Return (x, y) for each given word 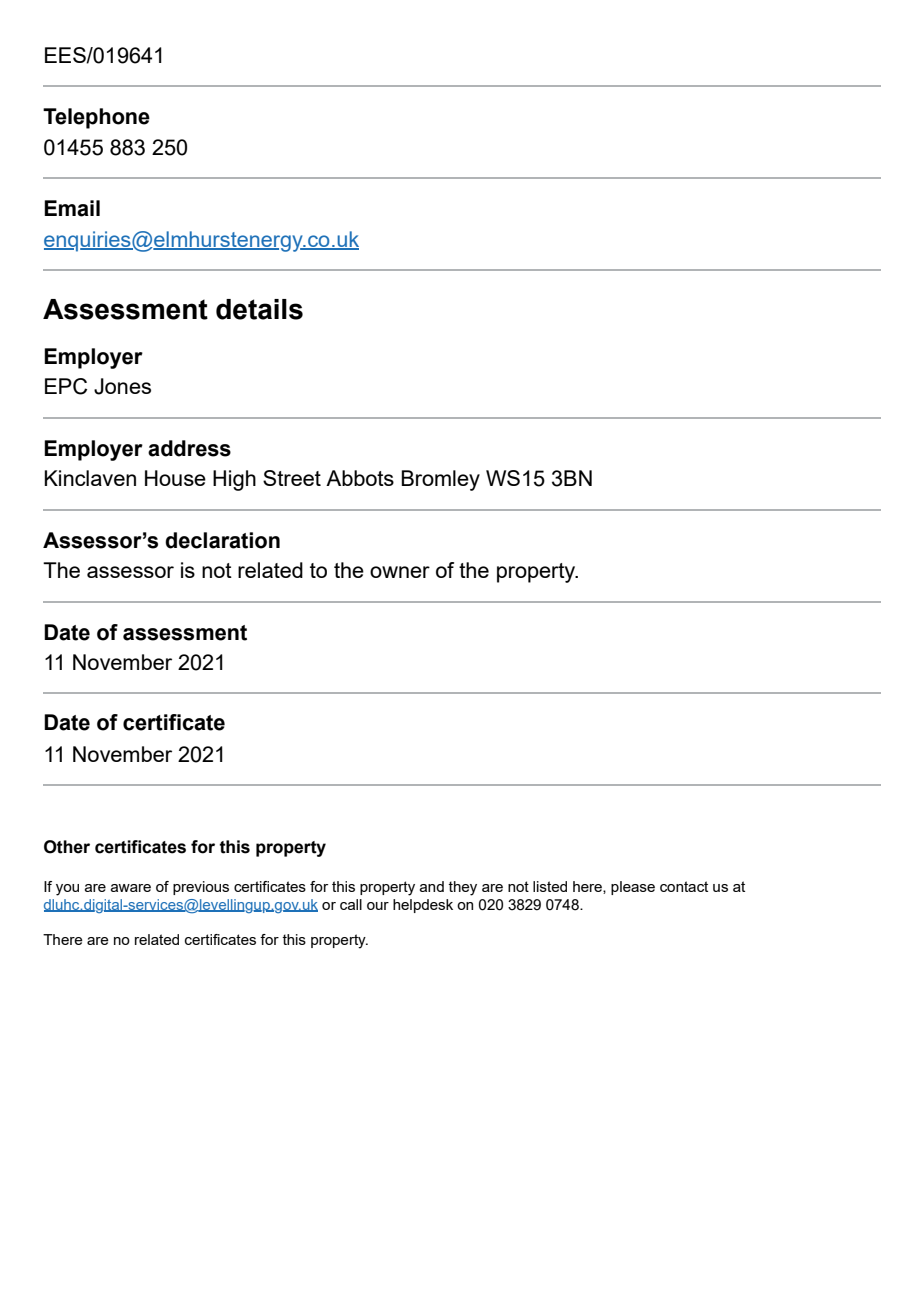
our (378, 906)
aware (131, 888)
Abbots (360, 478)
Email (72, 208)
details (259, 309)
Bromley (440, 480)
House (175, 478)
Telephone (96, 118)
